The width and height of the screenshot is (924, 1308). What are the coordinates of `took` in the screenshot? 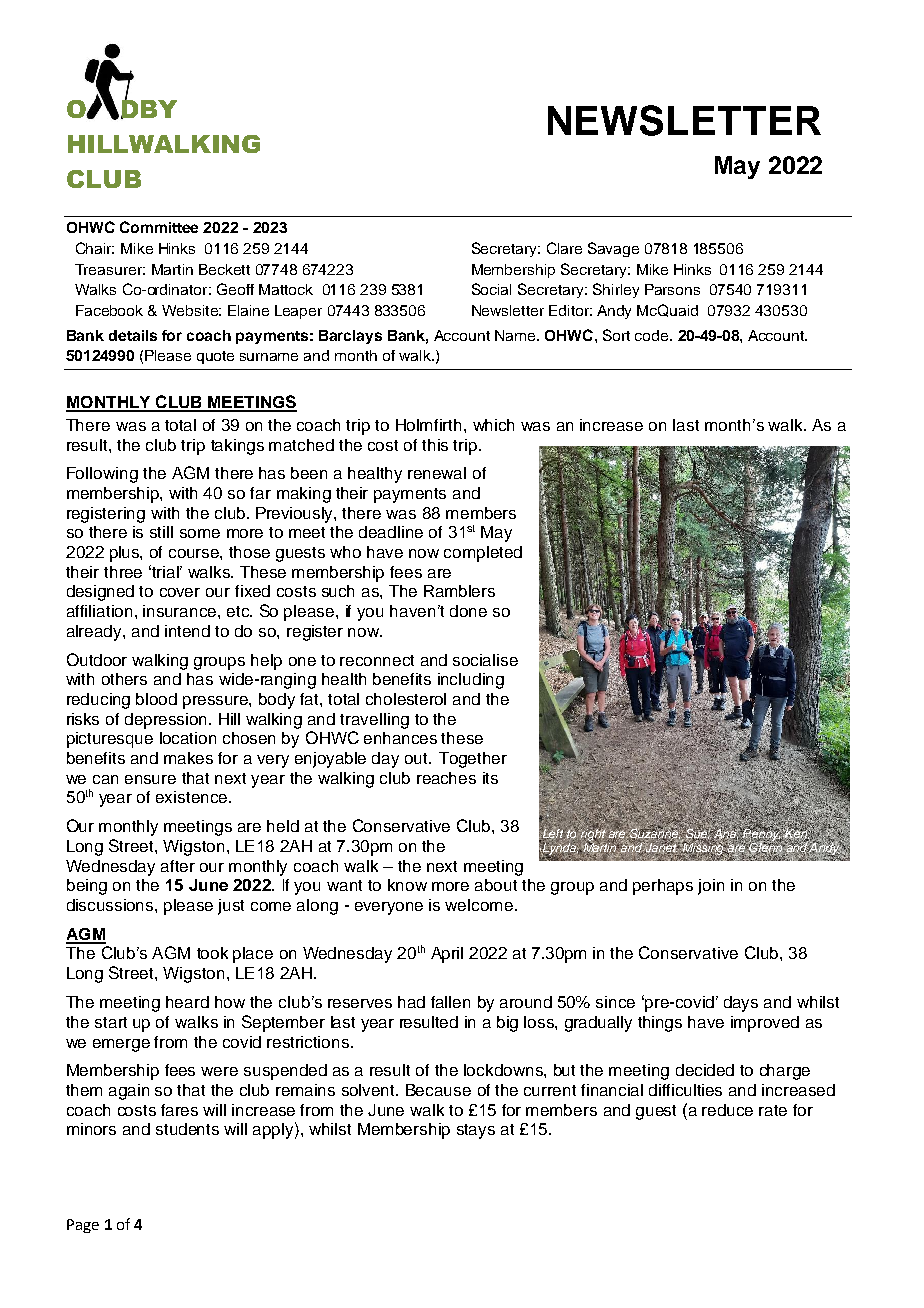 It's located at (212, 953).
